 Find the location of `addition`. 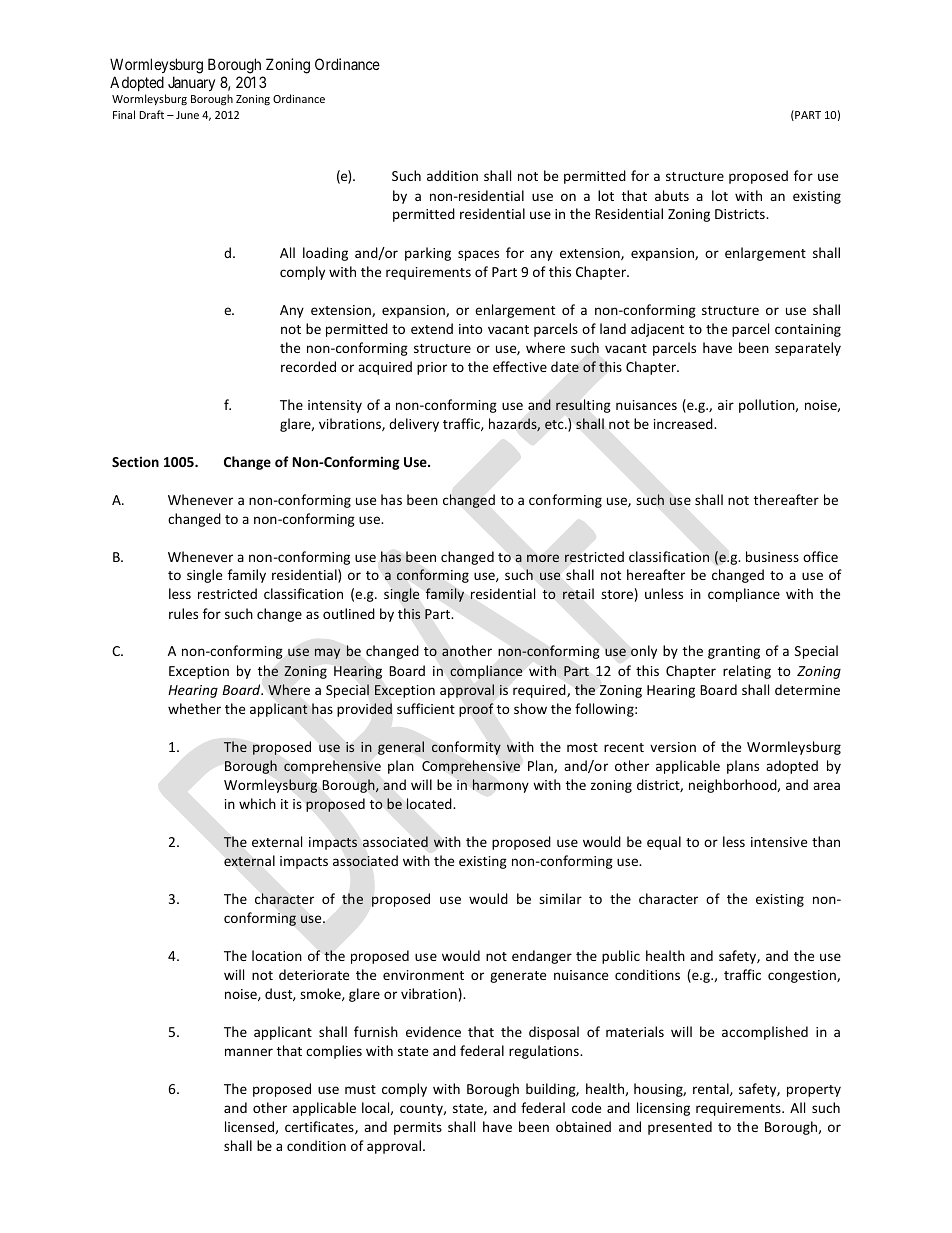

addition is located at coordinates (452, 175).
